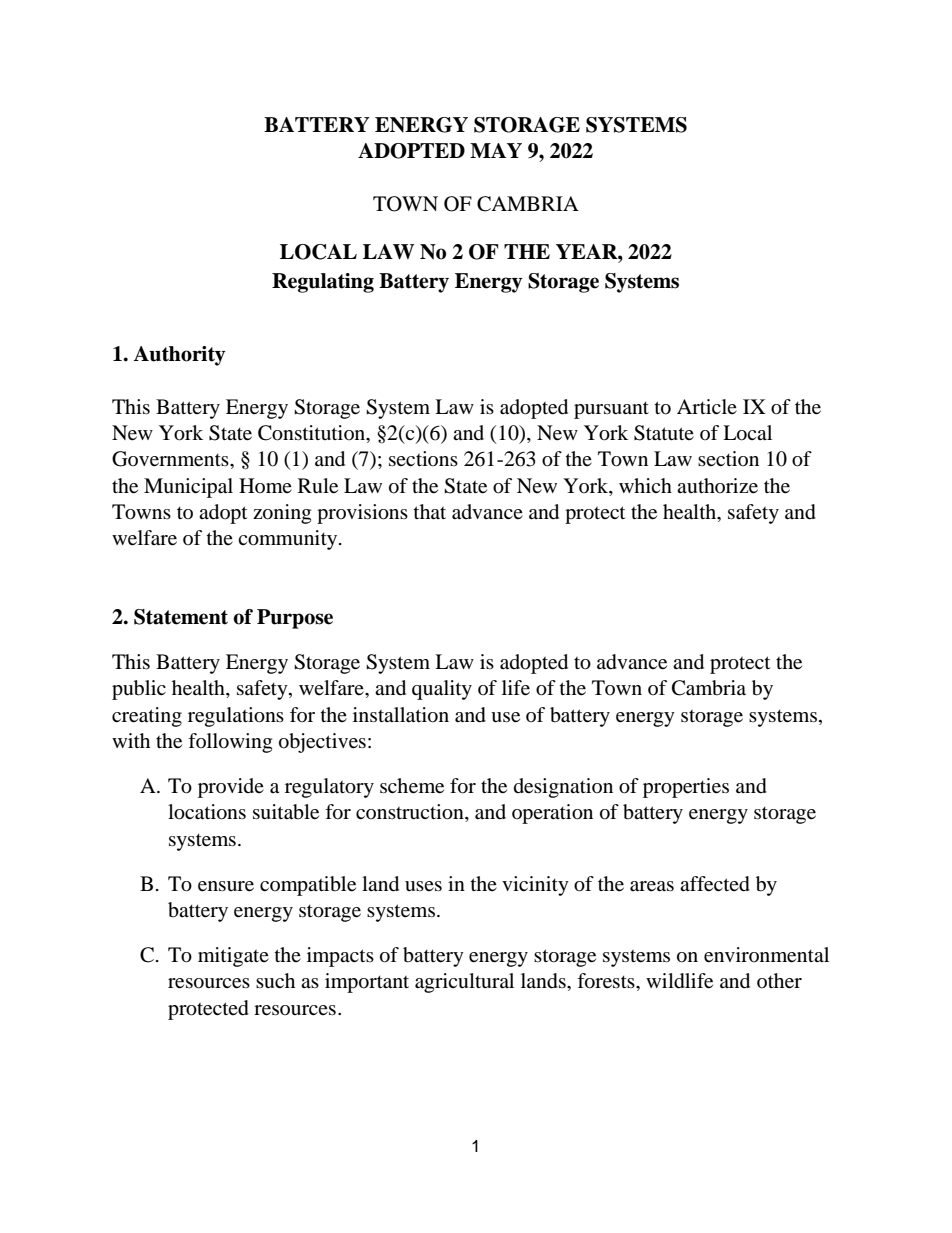 The image size is (952, 1233). I want to click on environmental, so click(766, 955).
